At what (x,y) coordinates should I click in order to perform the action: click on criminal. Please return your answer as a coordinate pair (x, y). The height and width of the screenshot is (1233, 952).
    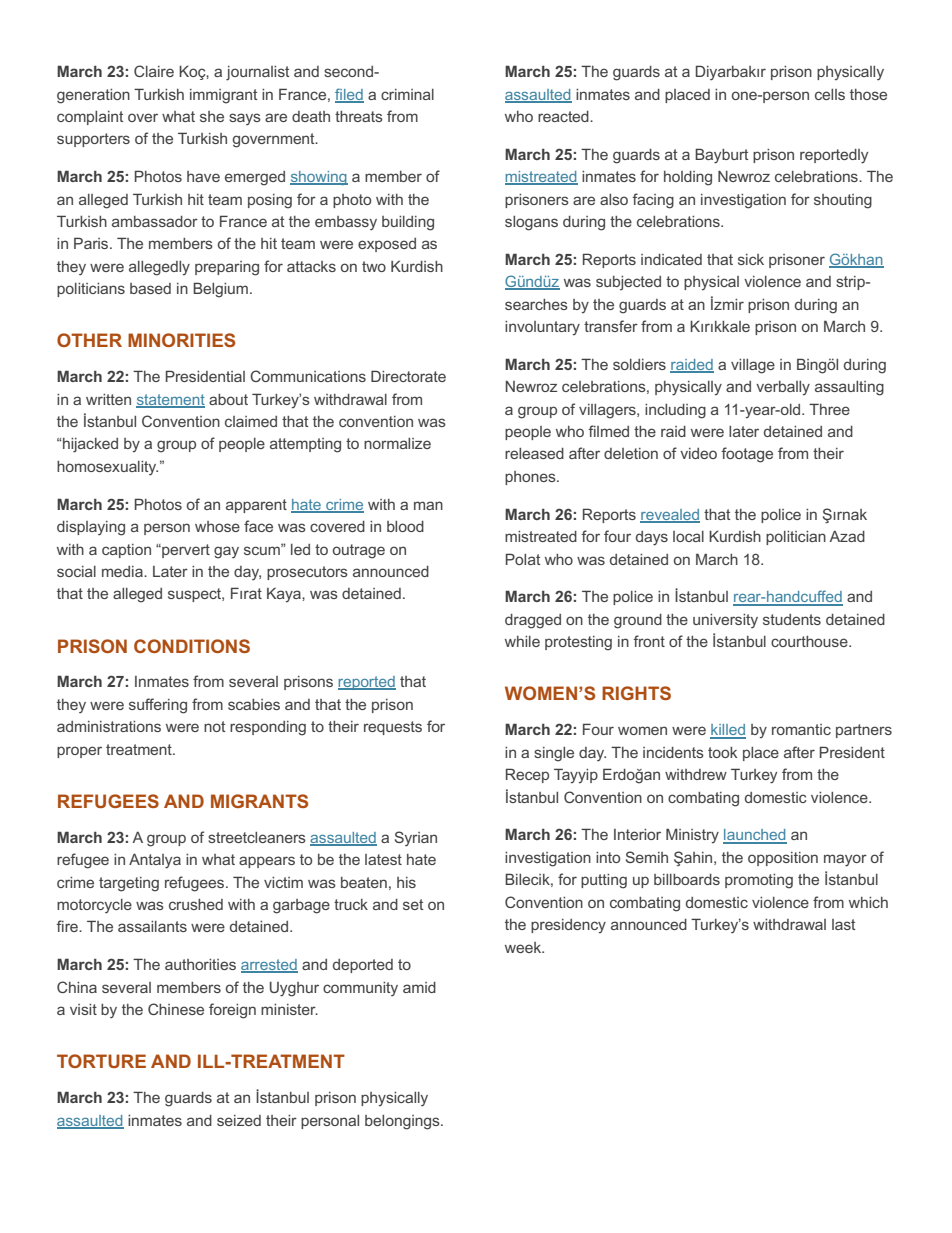
    Looking at the image, I should click on (407, 94).
